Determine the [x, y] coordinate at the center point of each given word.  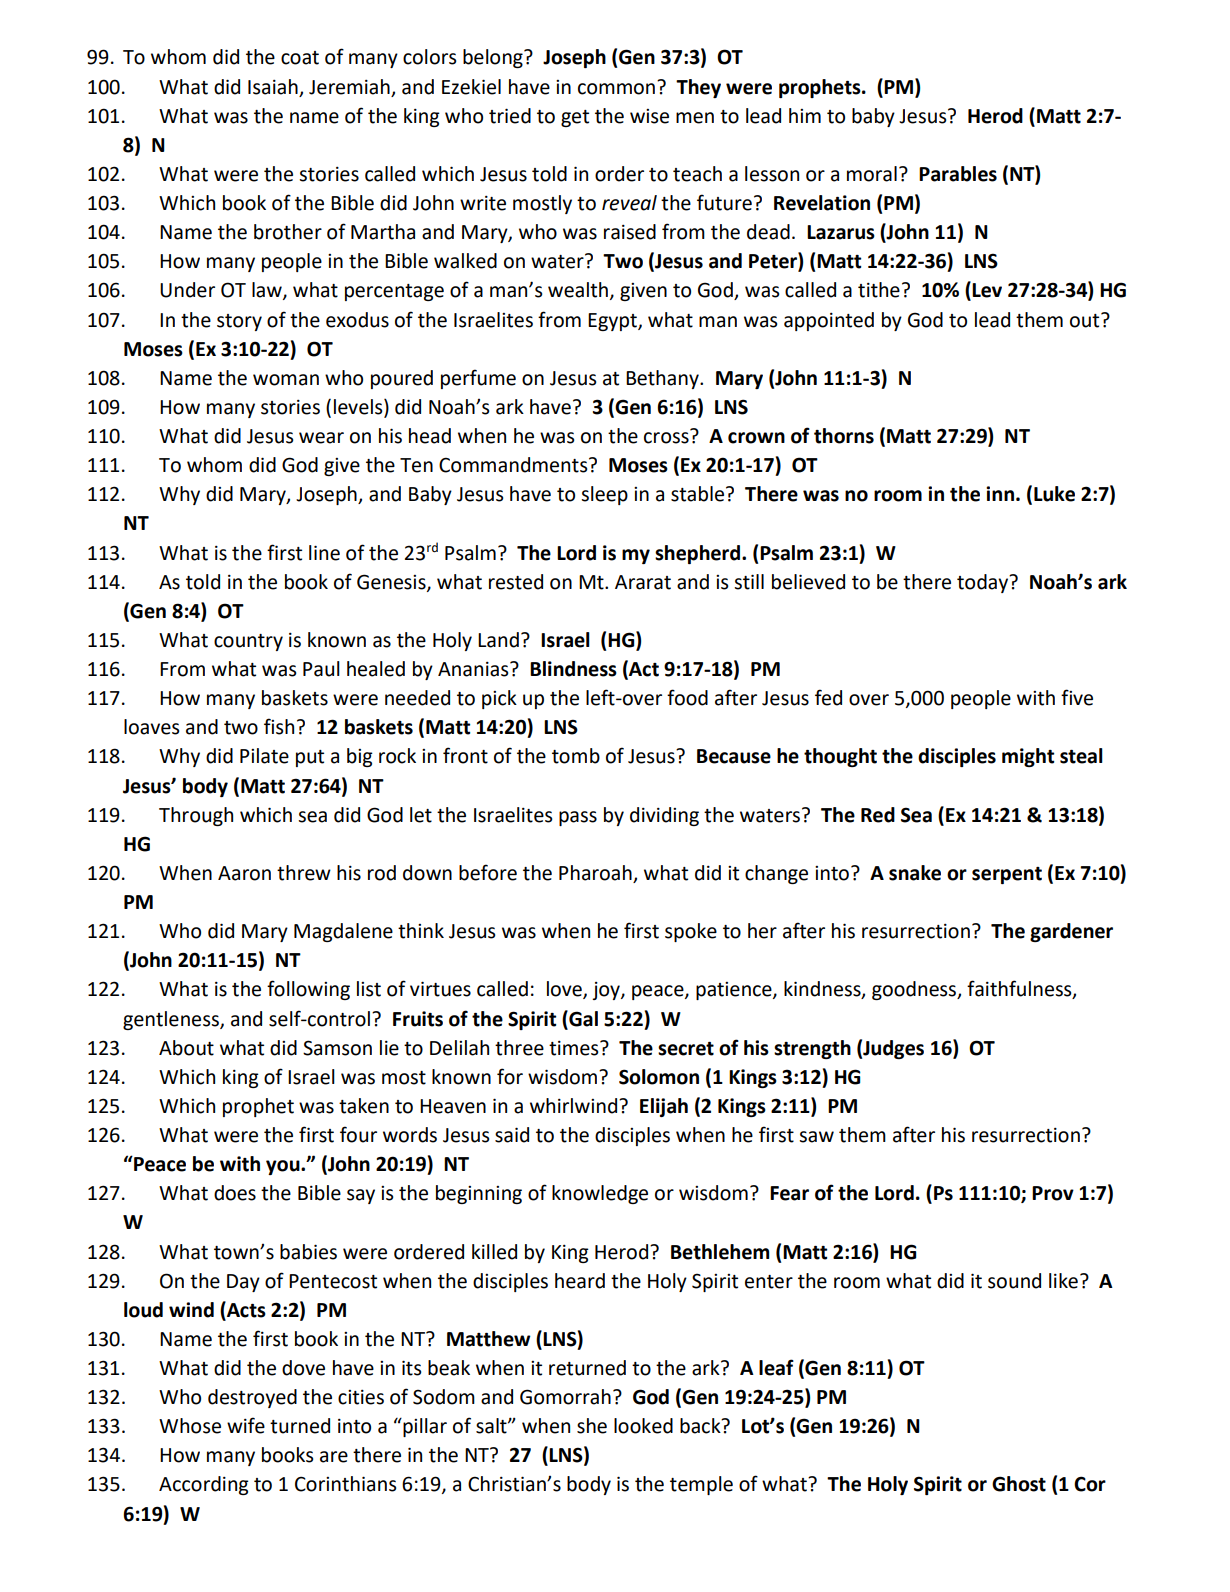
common [616, 89]
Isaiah [273, 87]
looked [643, 1426]
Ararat [643, 582]
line [324, 553]
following [308, 990]
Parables [958, 174]
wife [246, 1425]
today [984, 583]
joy [607, 991]
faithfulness [1020, 989]
